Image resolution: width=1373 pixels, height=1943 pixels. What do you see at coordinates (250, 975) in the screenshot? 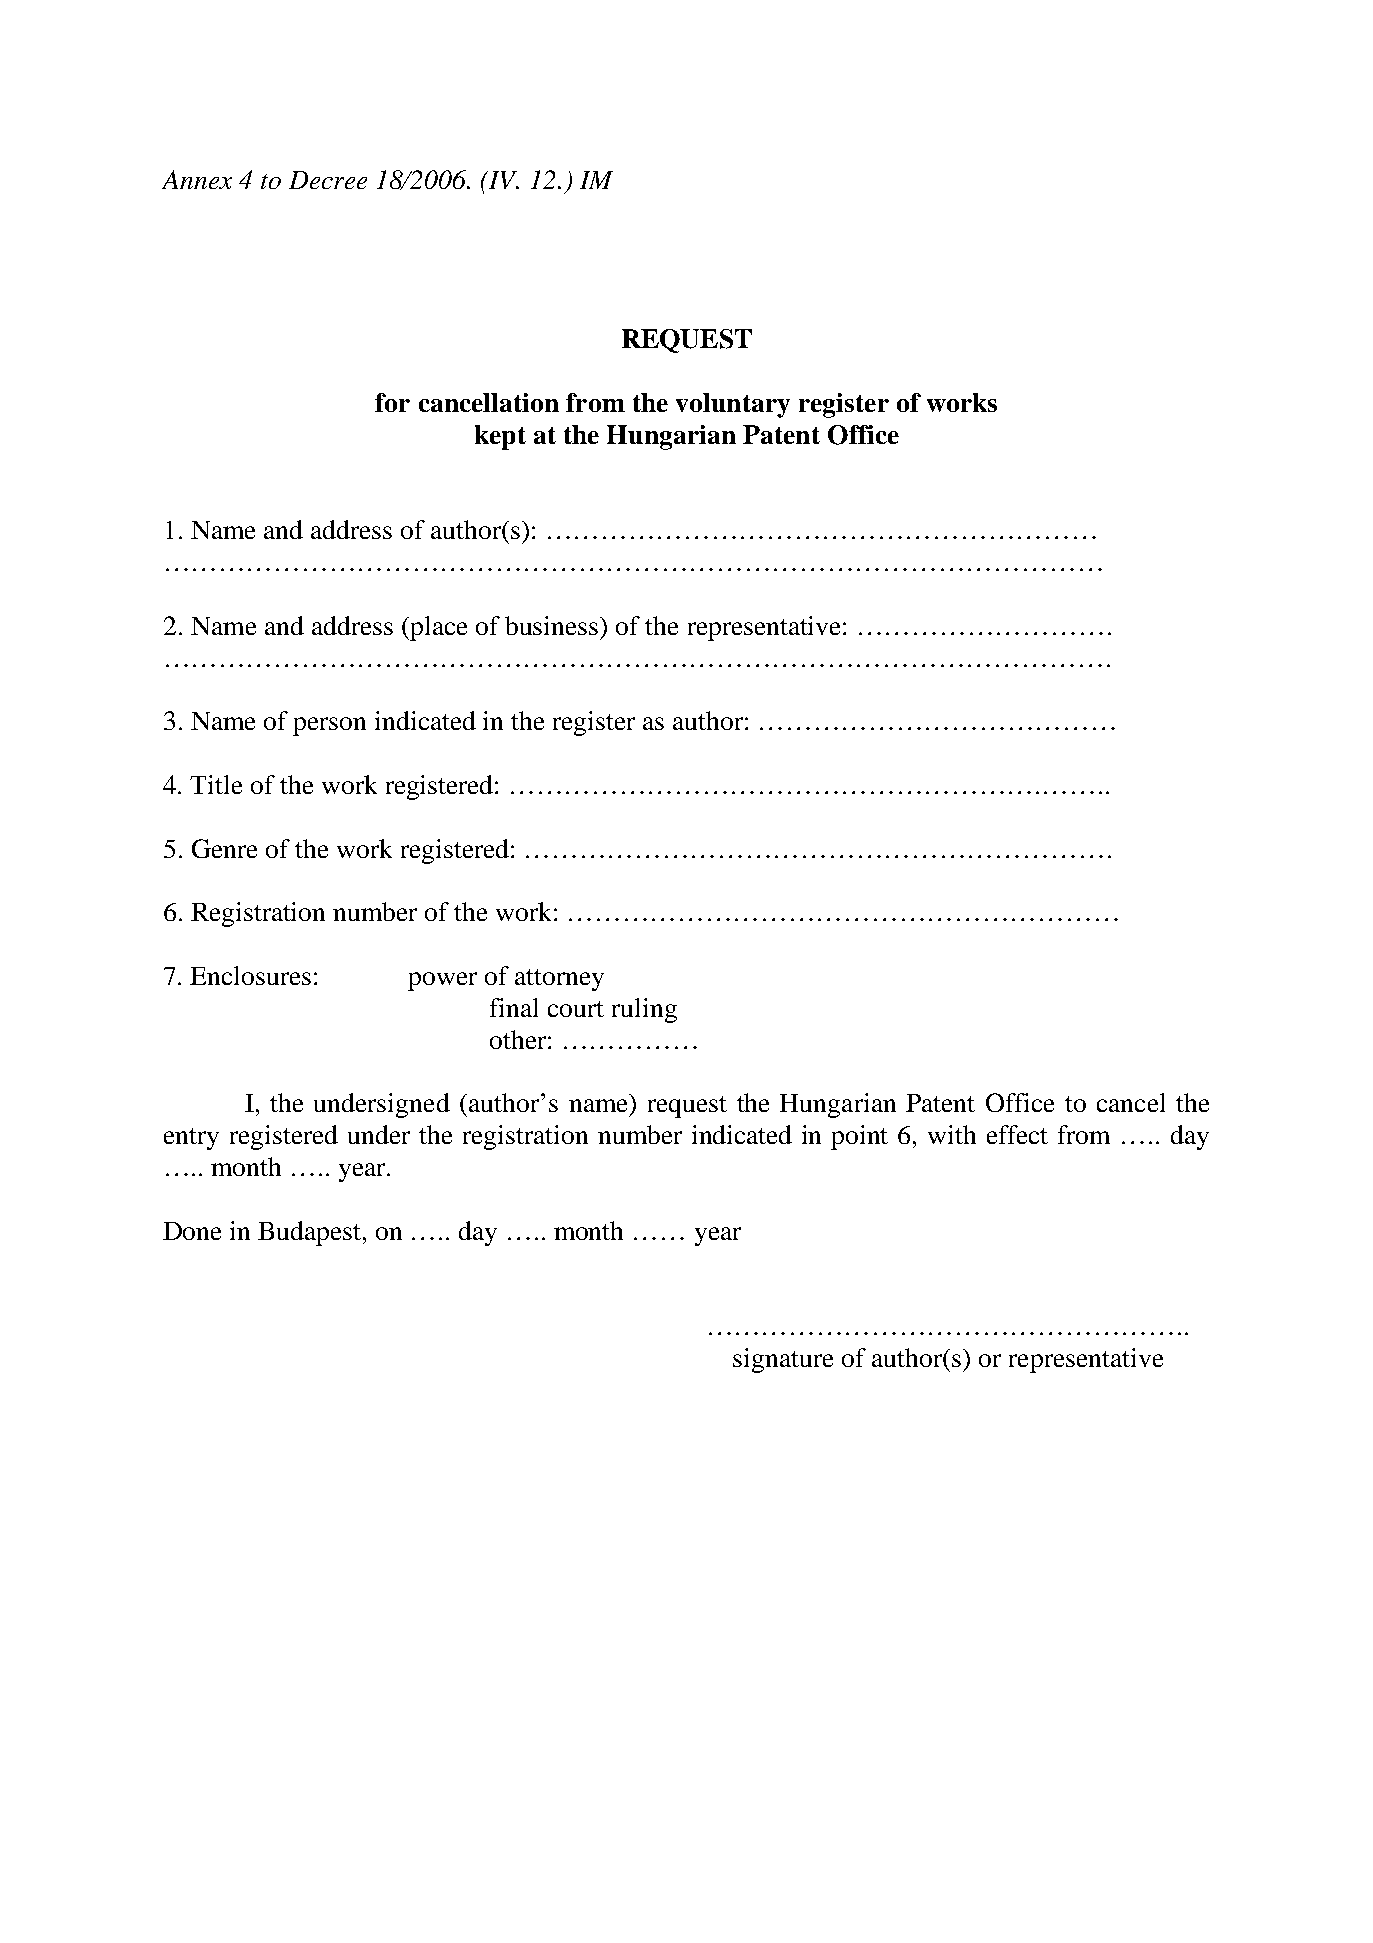
I see `Enclosures` at bounding box center [250, 975].
